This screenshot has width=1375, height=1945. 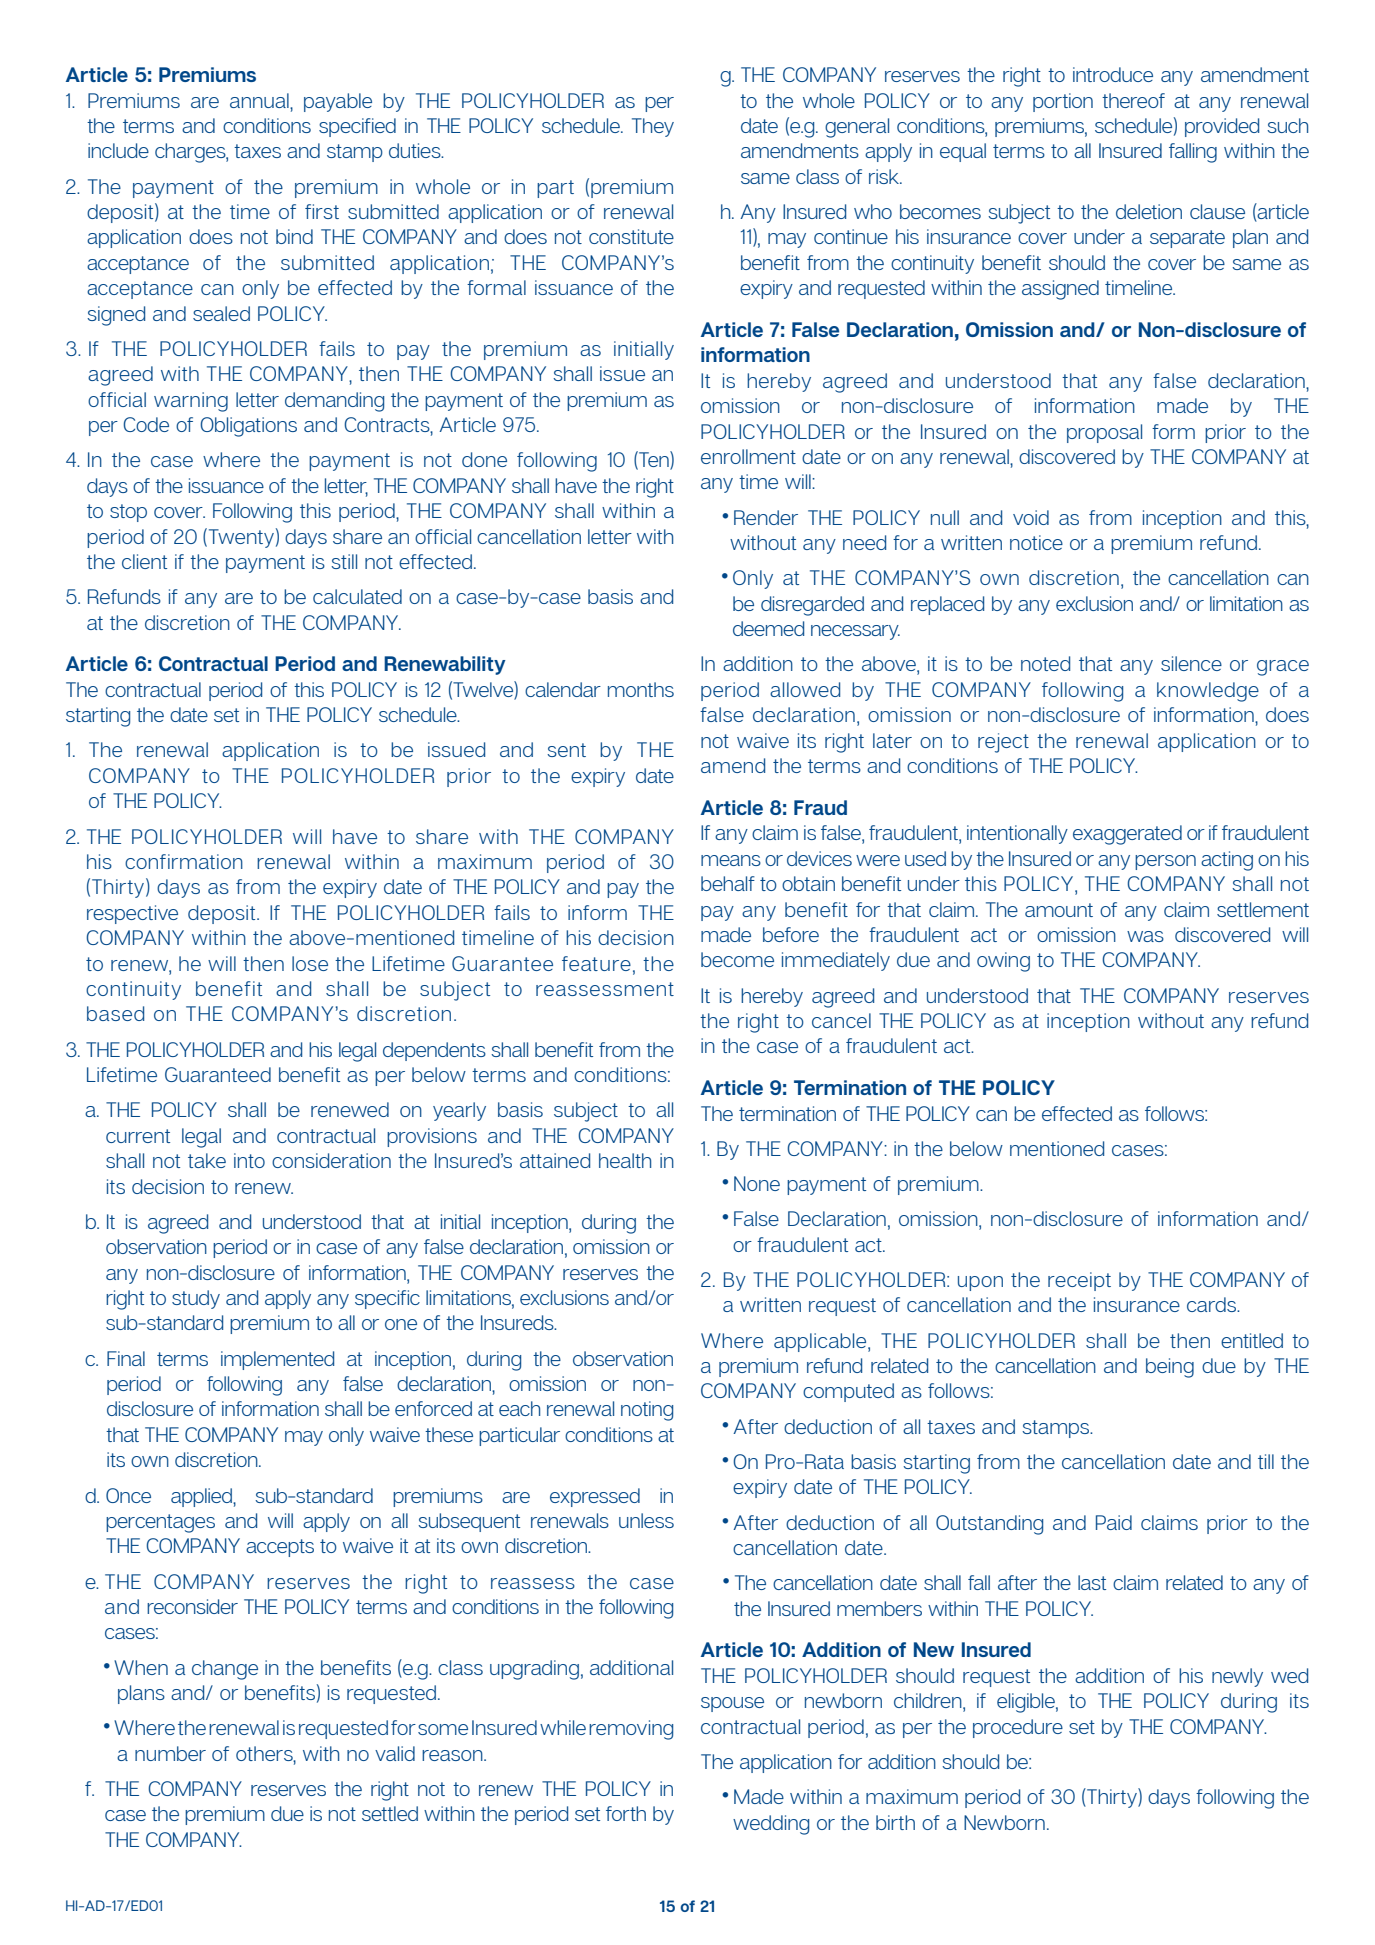 I want to click on lose, so click(x=310, y=963).
